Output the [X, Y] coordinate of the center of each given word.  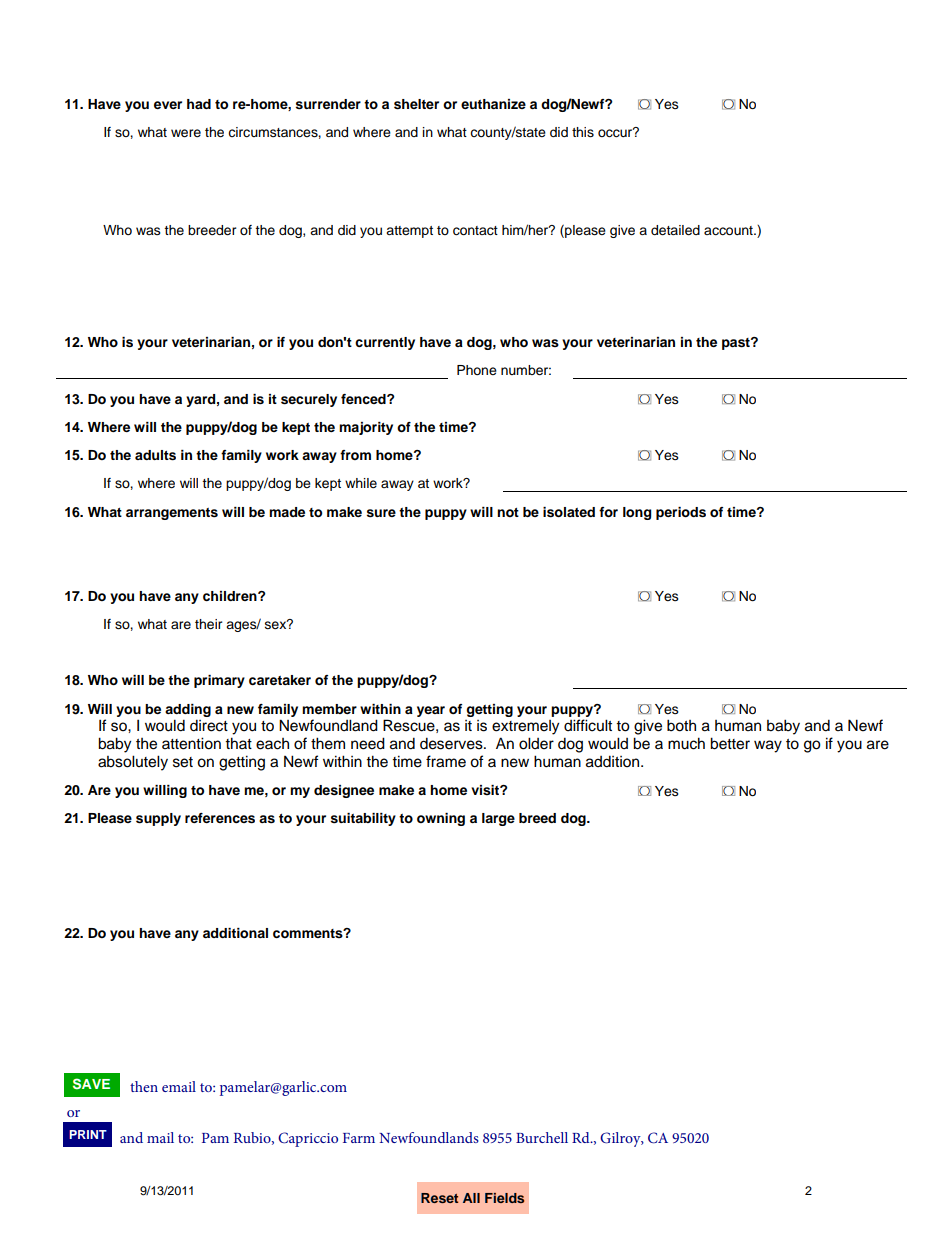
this [583, 132]
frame [446, 761]
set [183, 762]
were [186, 133]
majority [366, 428]
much [686, 743]
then [144, 1086]
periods [681, 513]
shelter [416, 104]
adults [155, 455]
